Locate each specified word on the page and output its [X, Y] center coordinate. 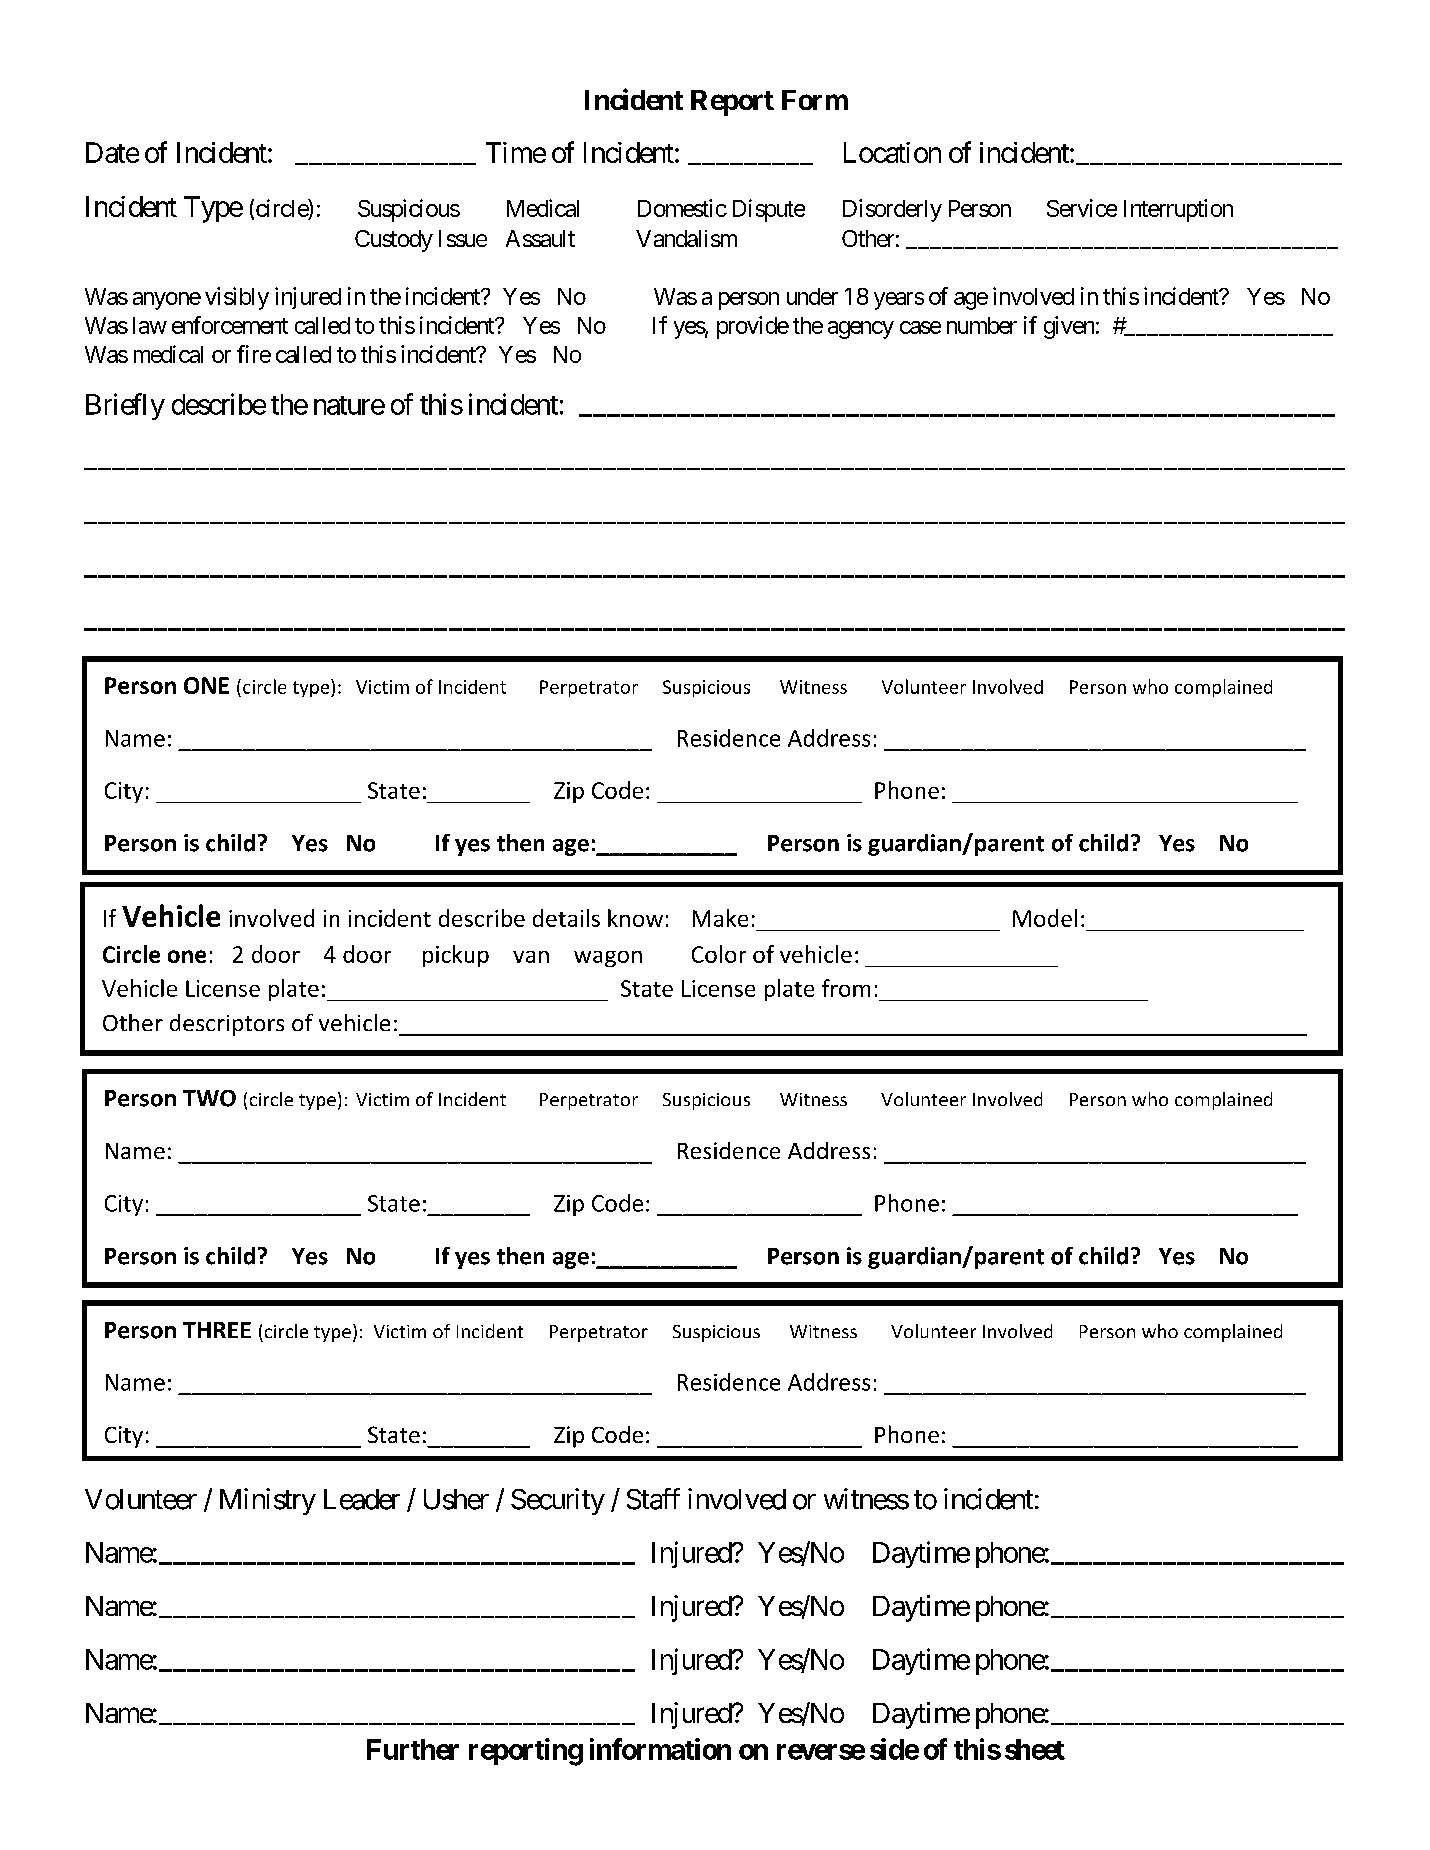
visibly [237, 298]
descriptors [227, 1025]
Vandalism [686, 238]
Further [413, 1749]
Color [719, 954]
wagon [608, 959]
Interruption [1178, 210]
